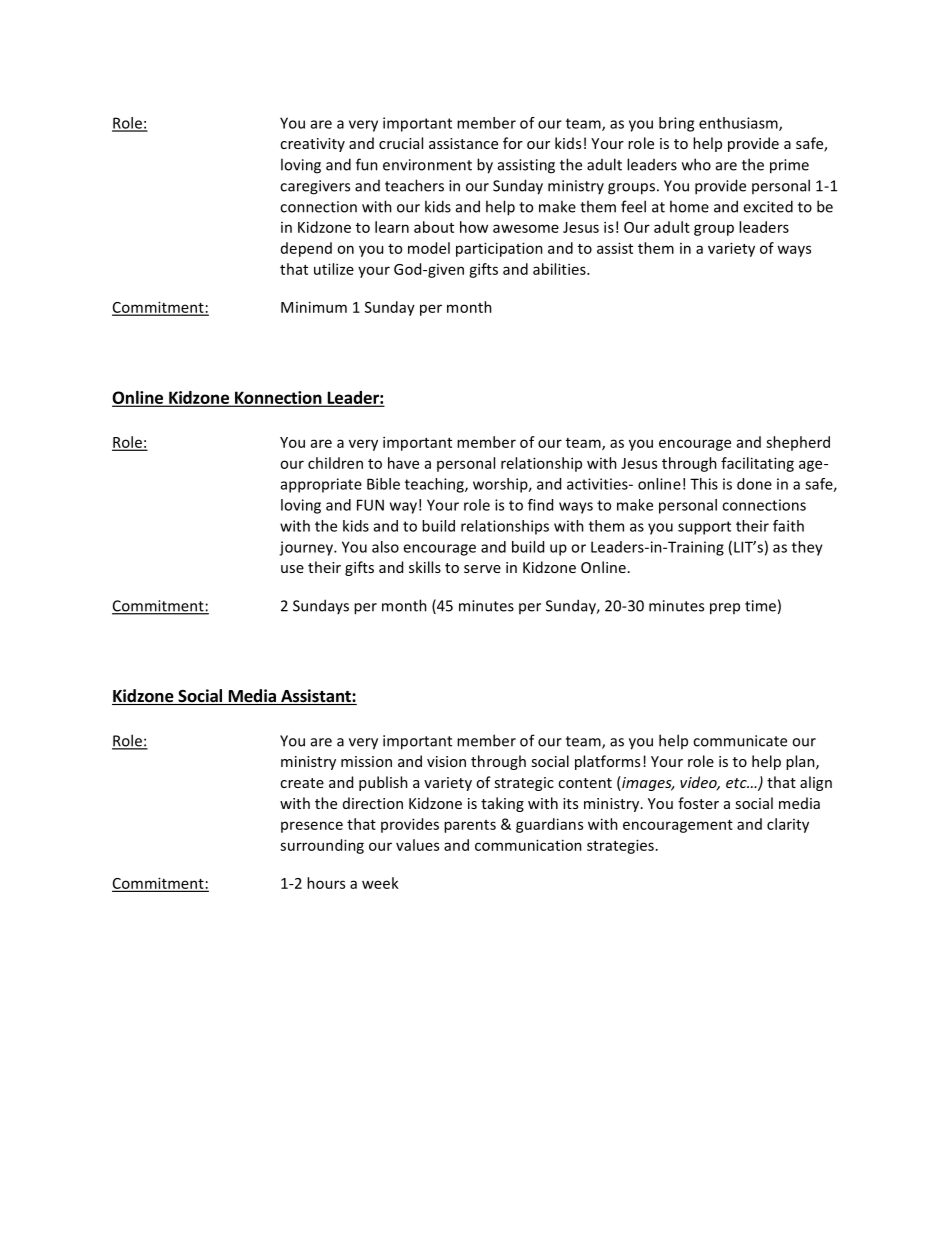 The height and width of the document is (1233, 952). Describe the element at coordinates (312, 145) in the document. I see `creativity` at that location.
